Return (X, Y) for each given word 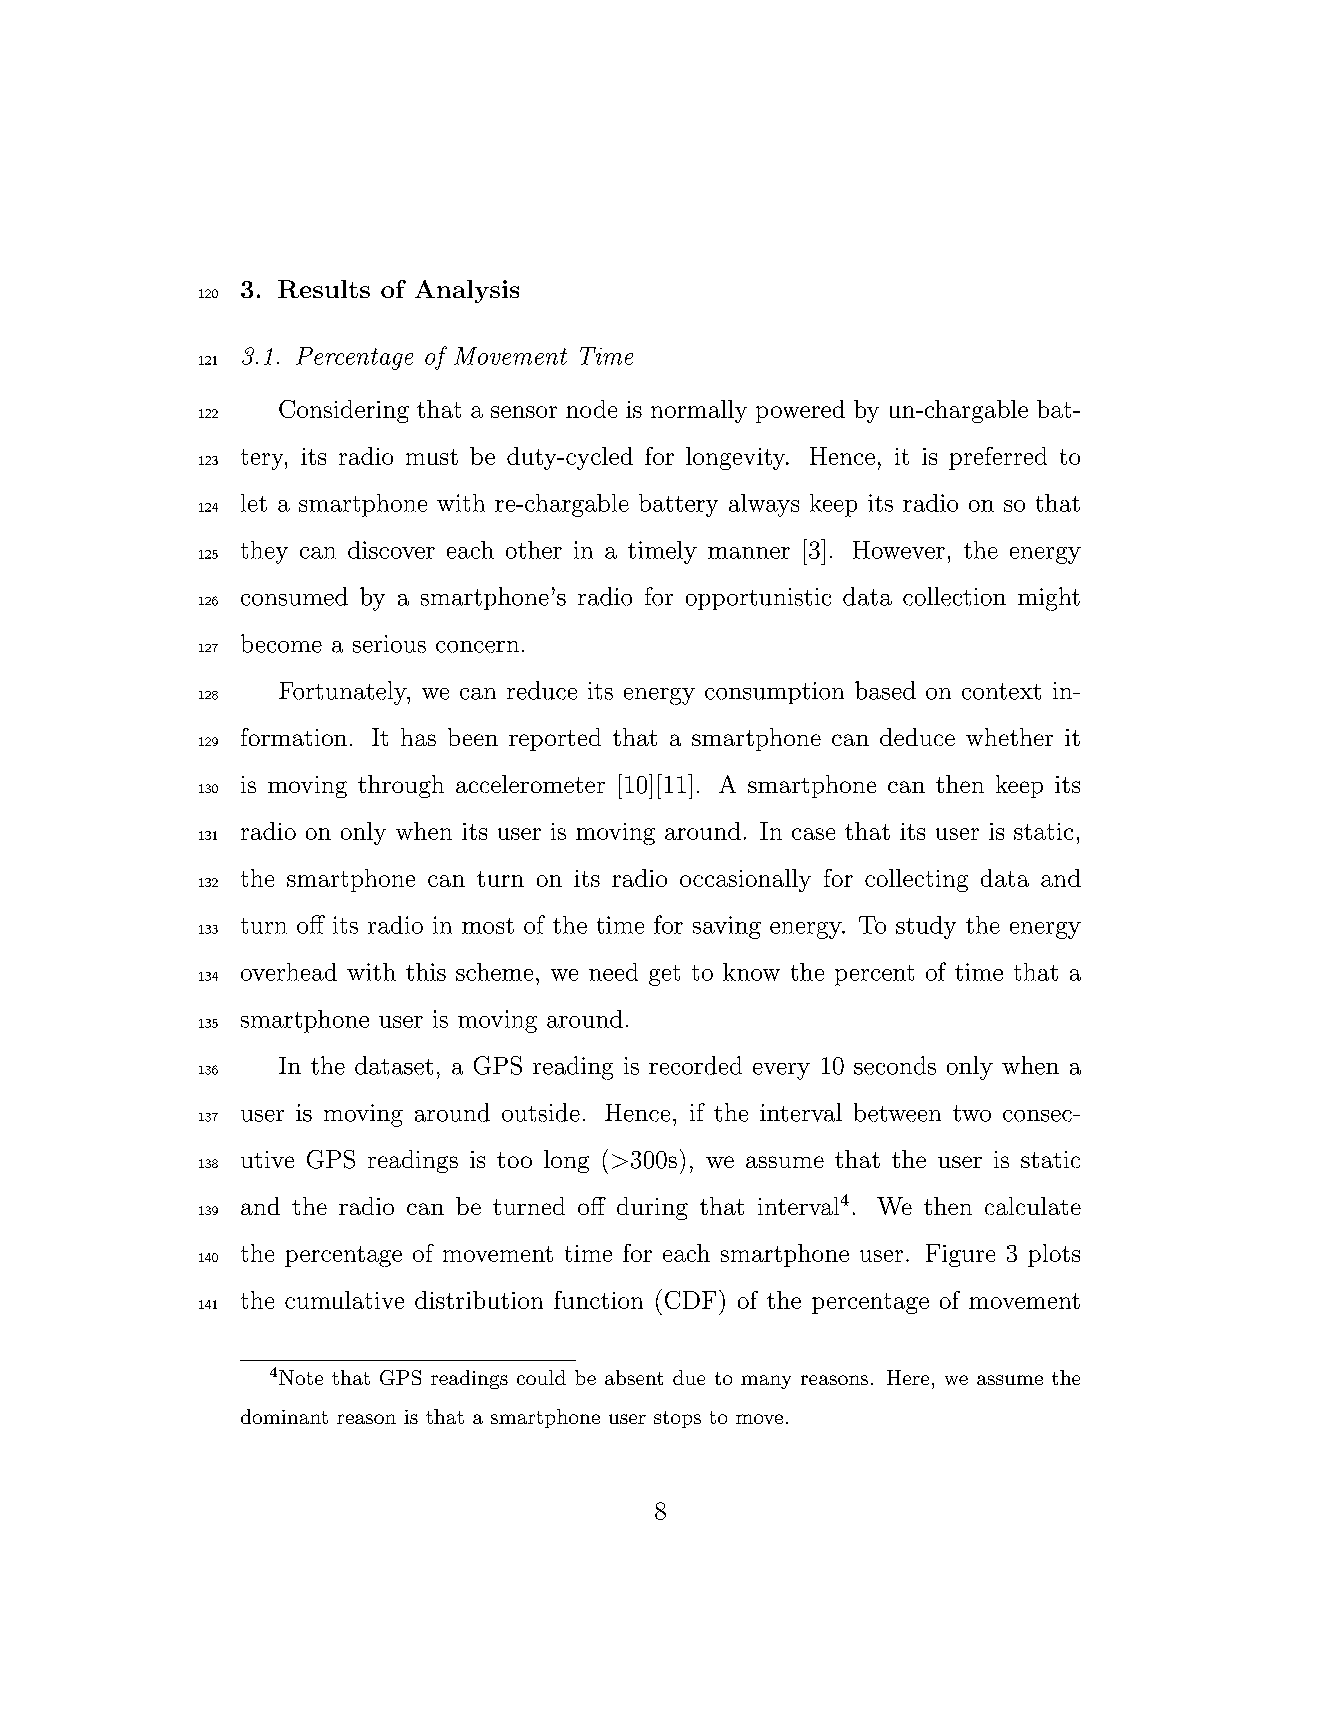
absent (634, 1377)
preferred (998, 458)
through (401, 786)
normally (699, 411)
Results (324, 289)
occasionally (745, 880)
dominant (284, 1416)
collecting (916, 880)
